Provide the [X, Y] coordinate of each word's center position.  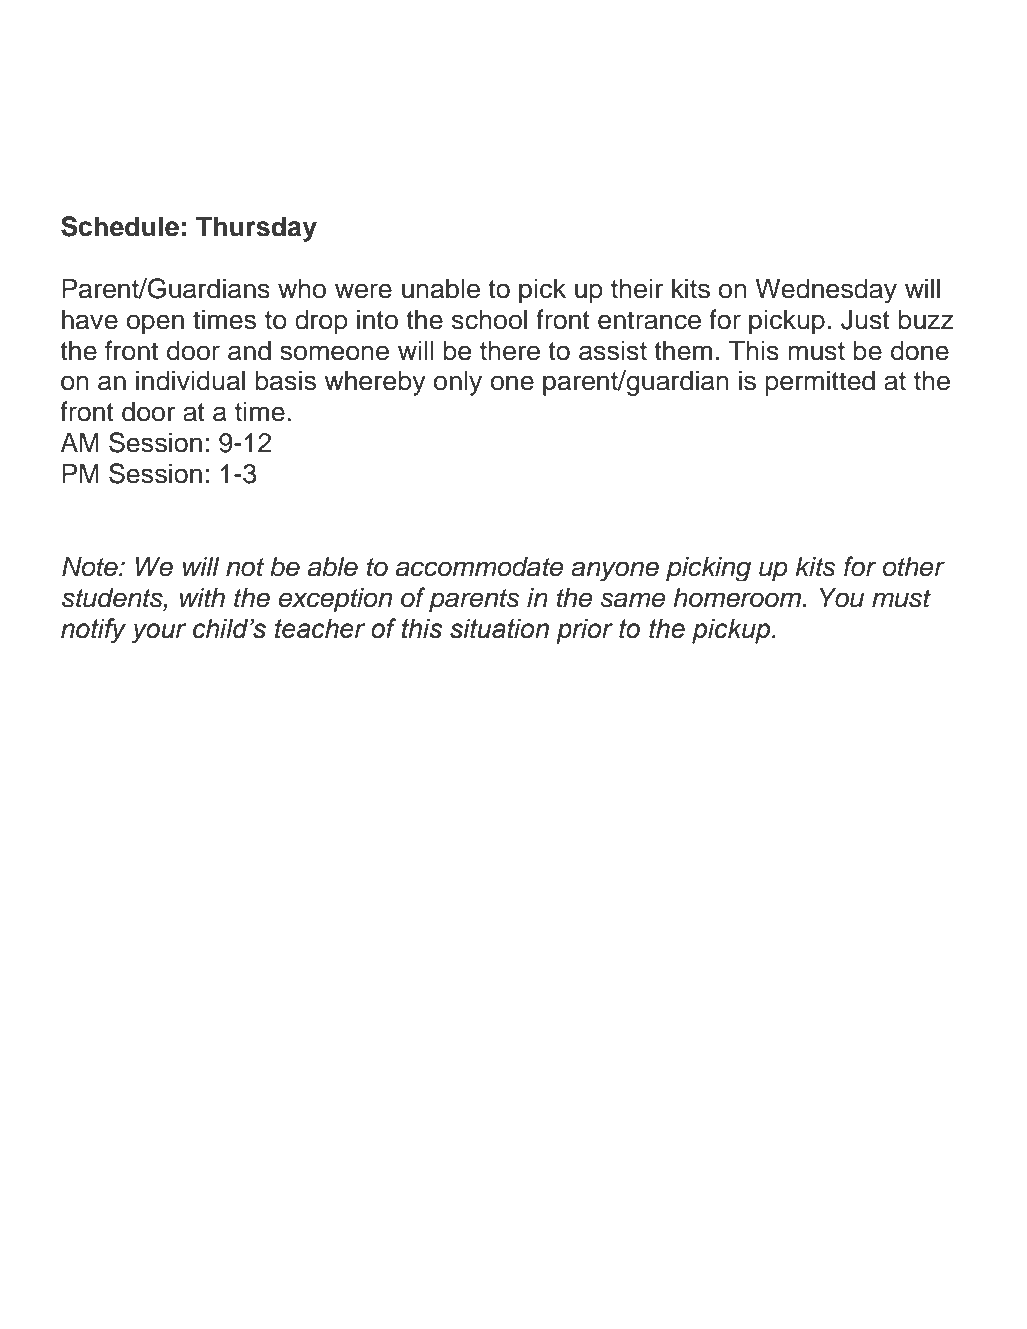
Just [865, 319]
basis [285, 380]
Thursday [256, 229]
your [159, 633]
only [458, 383]
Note [91, 566]
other [914, 566]
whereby [375, 383]
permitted [820, 383]
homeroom [738, 597]
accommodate [480, 566]
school [489, 319]
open [155, 324]
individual [190, 380]
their [637, 288]
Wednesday [826, 290]
